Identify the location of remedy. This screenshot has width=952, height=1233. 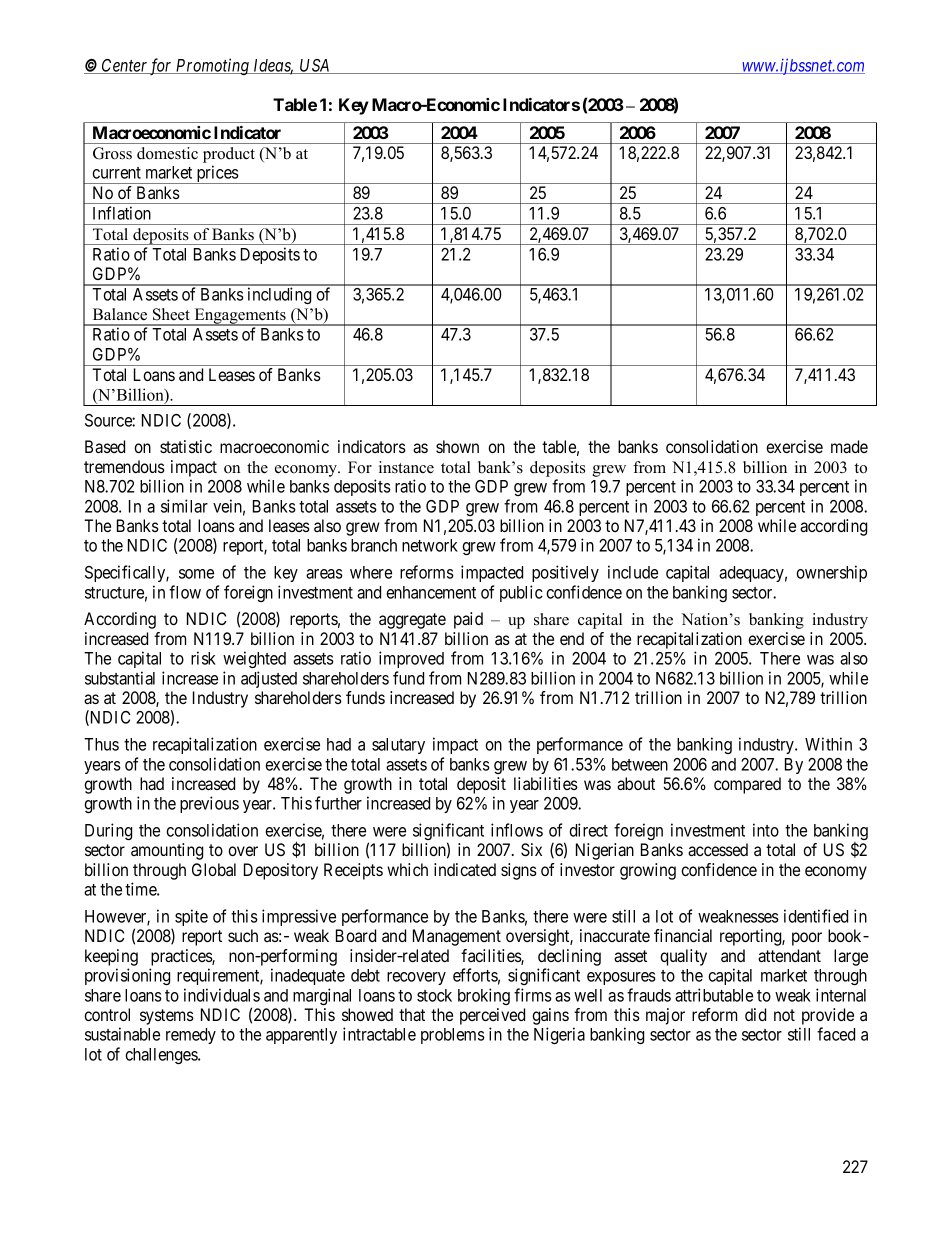
(191, 1036).
